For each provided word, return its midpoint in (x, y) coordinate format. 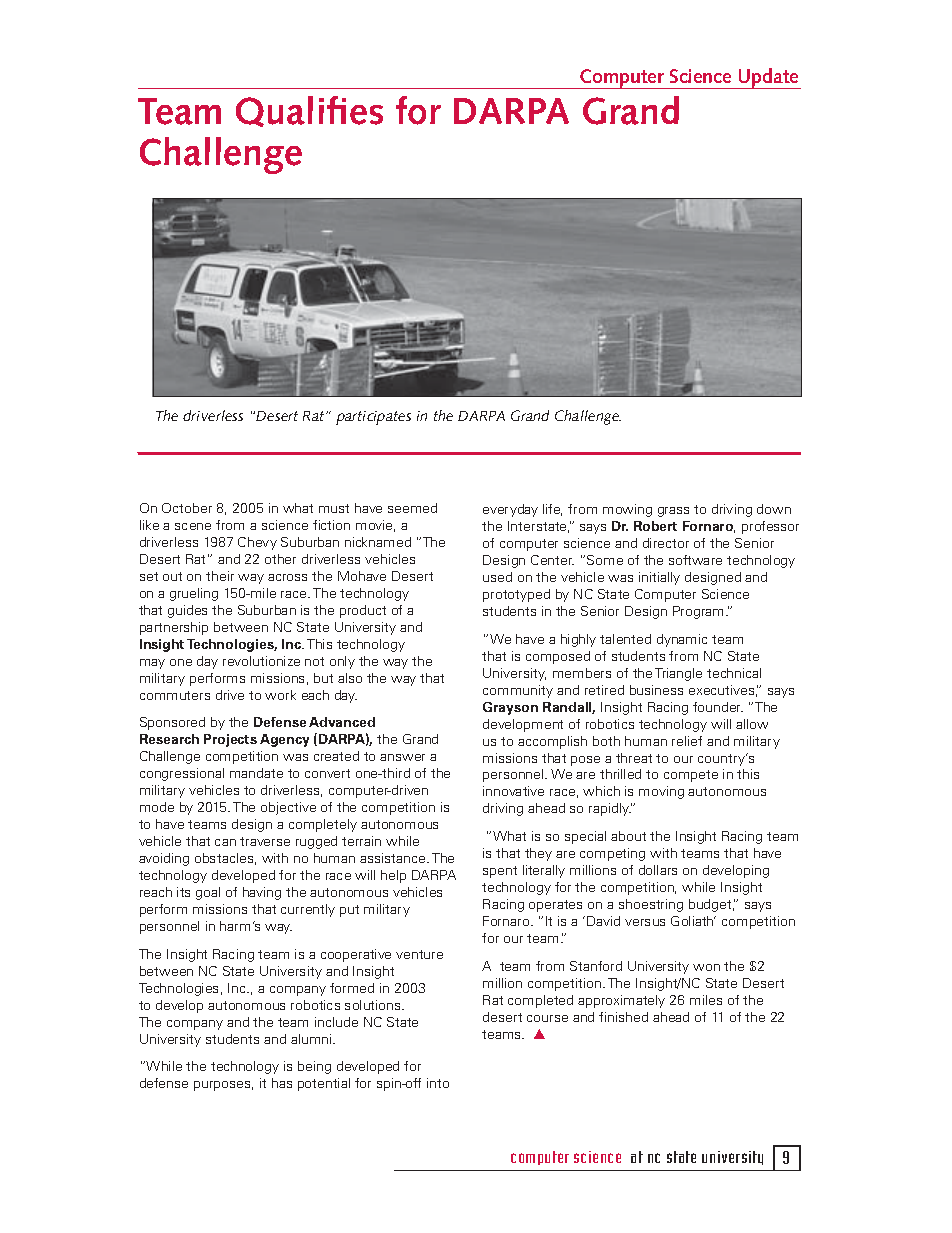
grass (673, 512)
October (187, 508)
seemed (412, 508)
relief (687, 741)
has (282, 1083)
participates (373, 418)
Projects (230, 740)
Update (769, 78)
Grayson (510, 708)
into (438, 1083)
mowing (627, 510)
